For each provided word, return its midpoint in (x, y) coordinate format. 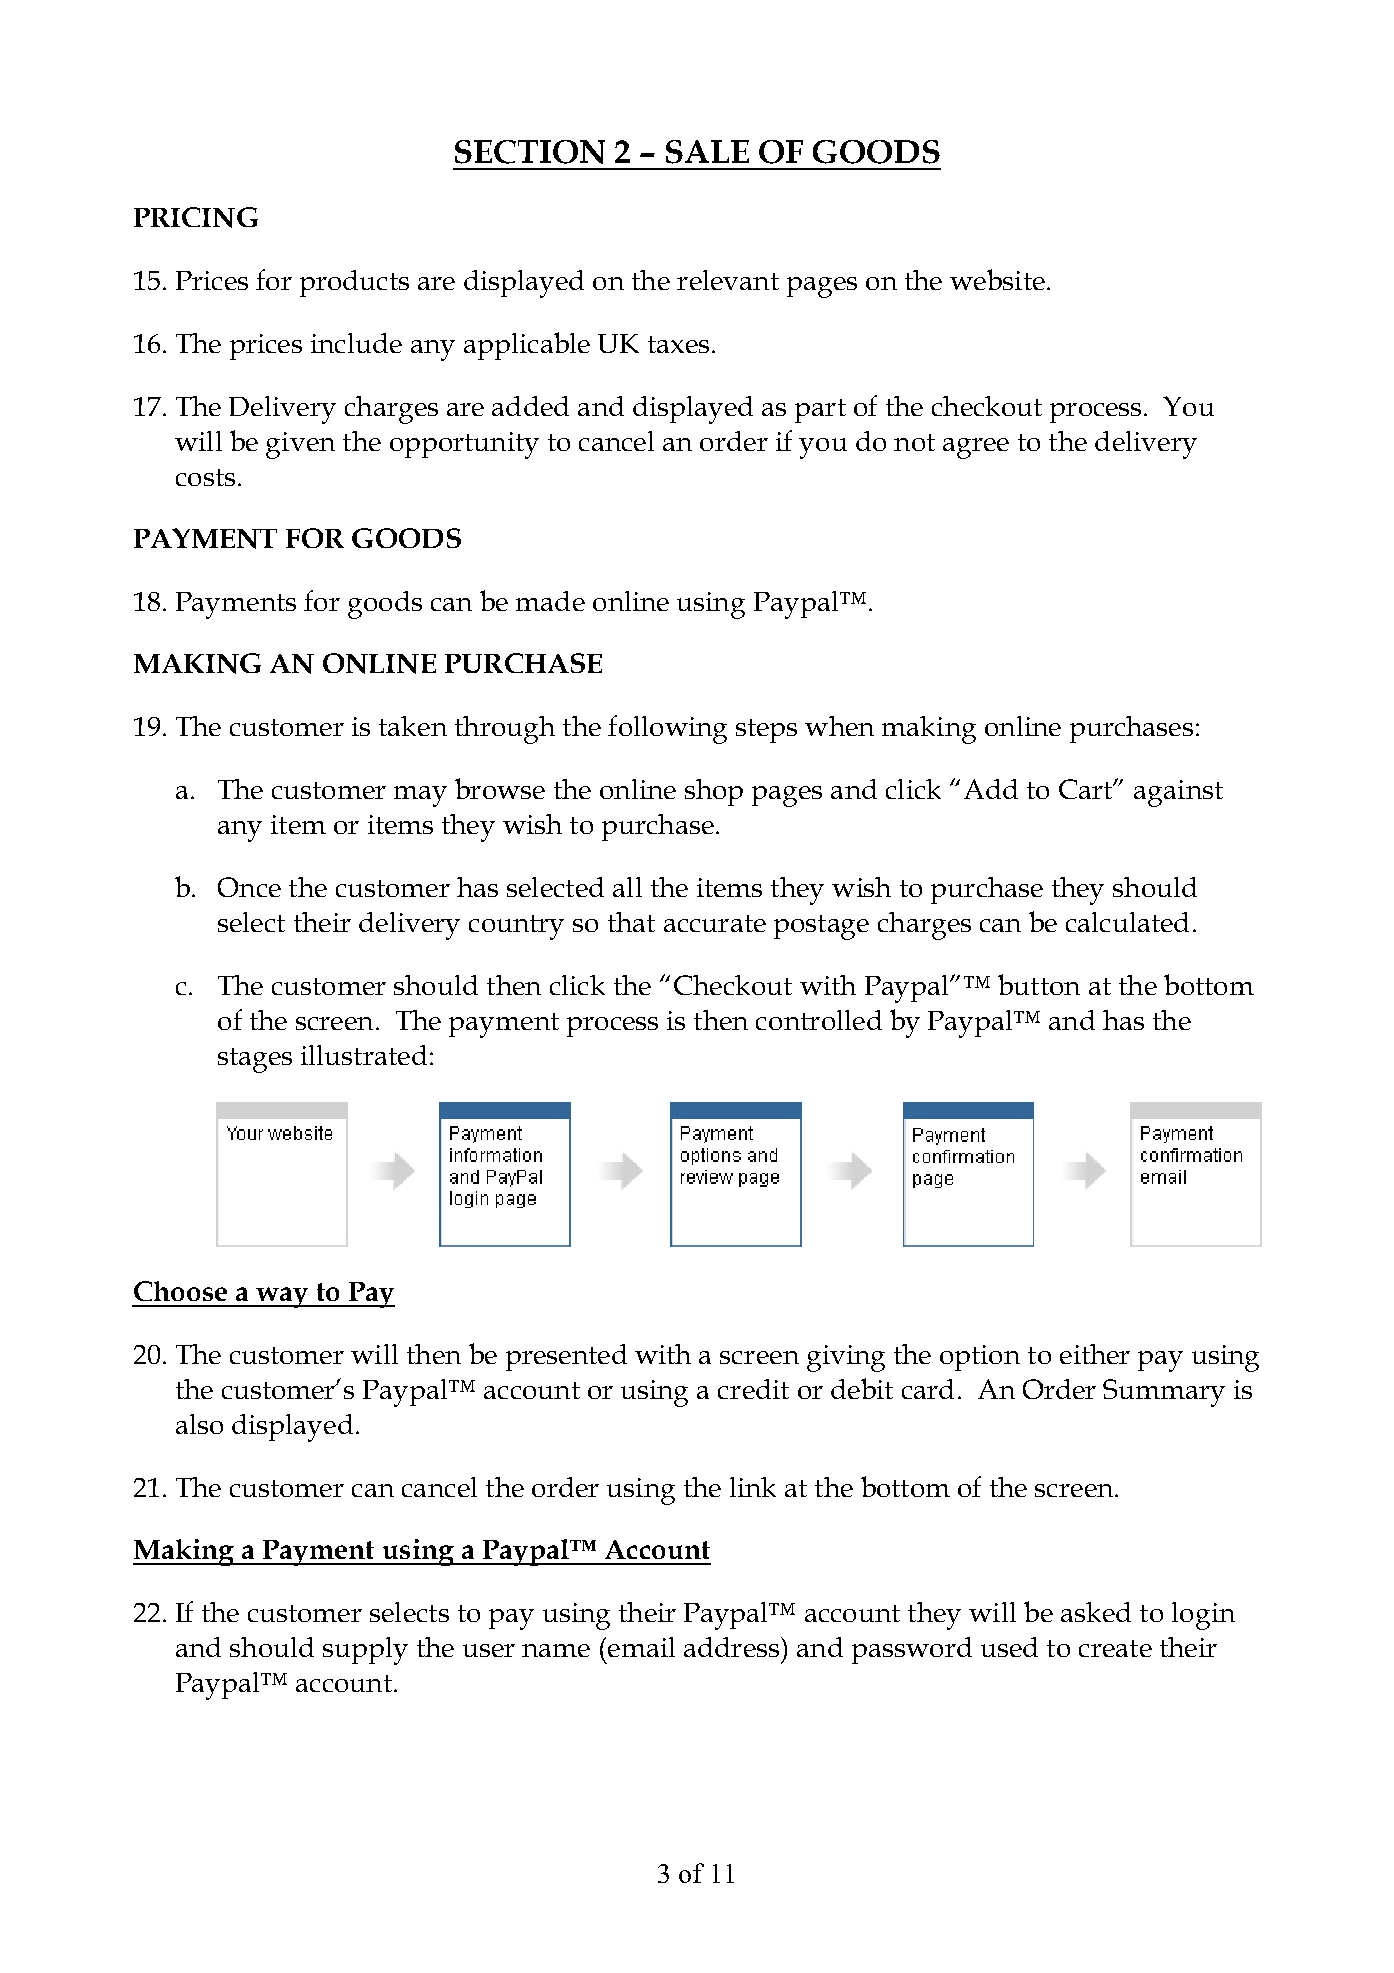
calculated (1127, 922)
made (550, 601)
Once (249, 887)
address (733, 1647)
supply (365, 1651)
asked (1096, 1612)
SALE (707, 152)
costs (205, 477)
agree (976, 448)
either (1095, 1354)
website (997, 279)
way (282, 1297)
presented (566, 1357)
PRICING (196, 217)
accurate (715, 923)
